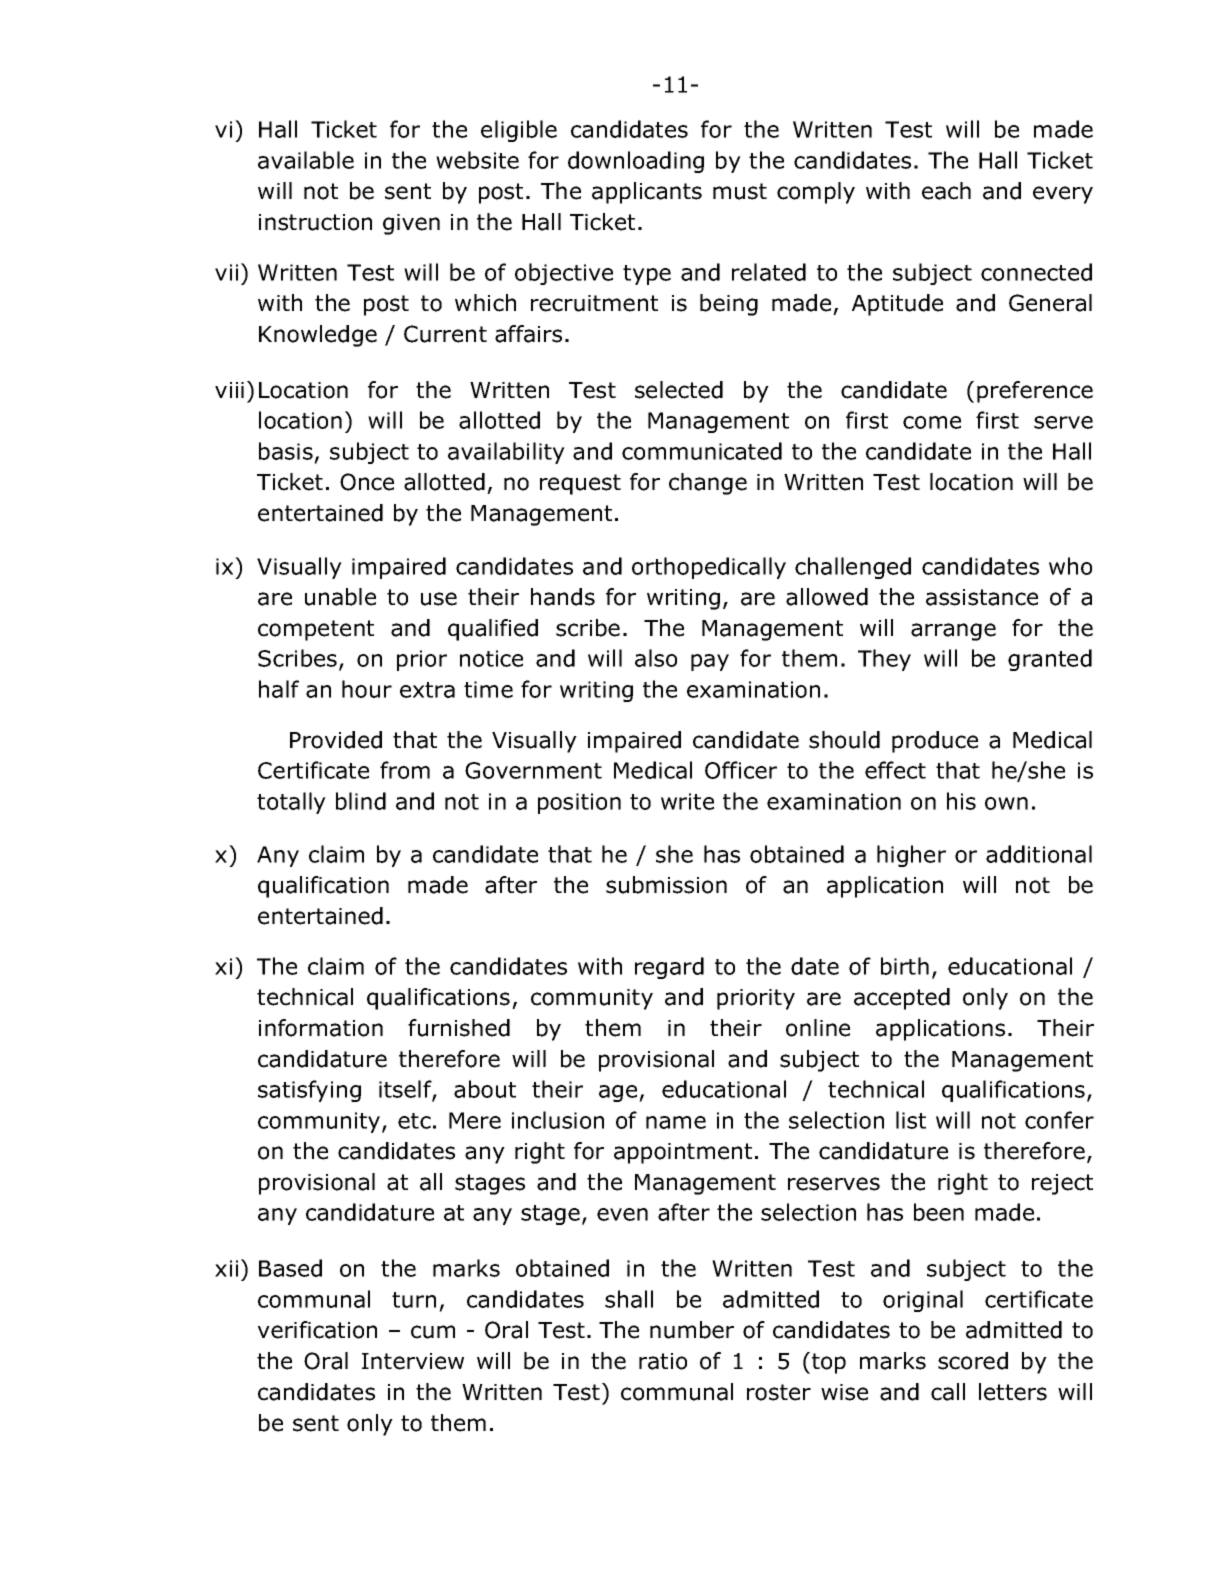 This screenshot has width=1225, height=1586. Describe the element at coordinates (340, 597) in the screenshot. I see `unable` at that location.
